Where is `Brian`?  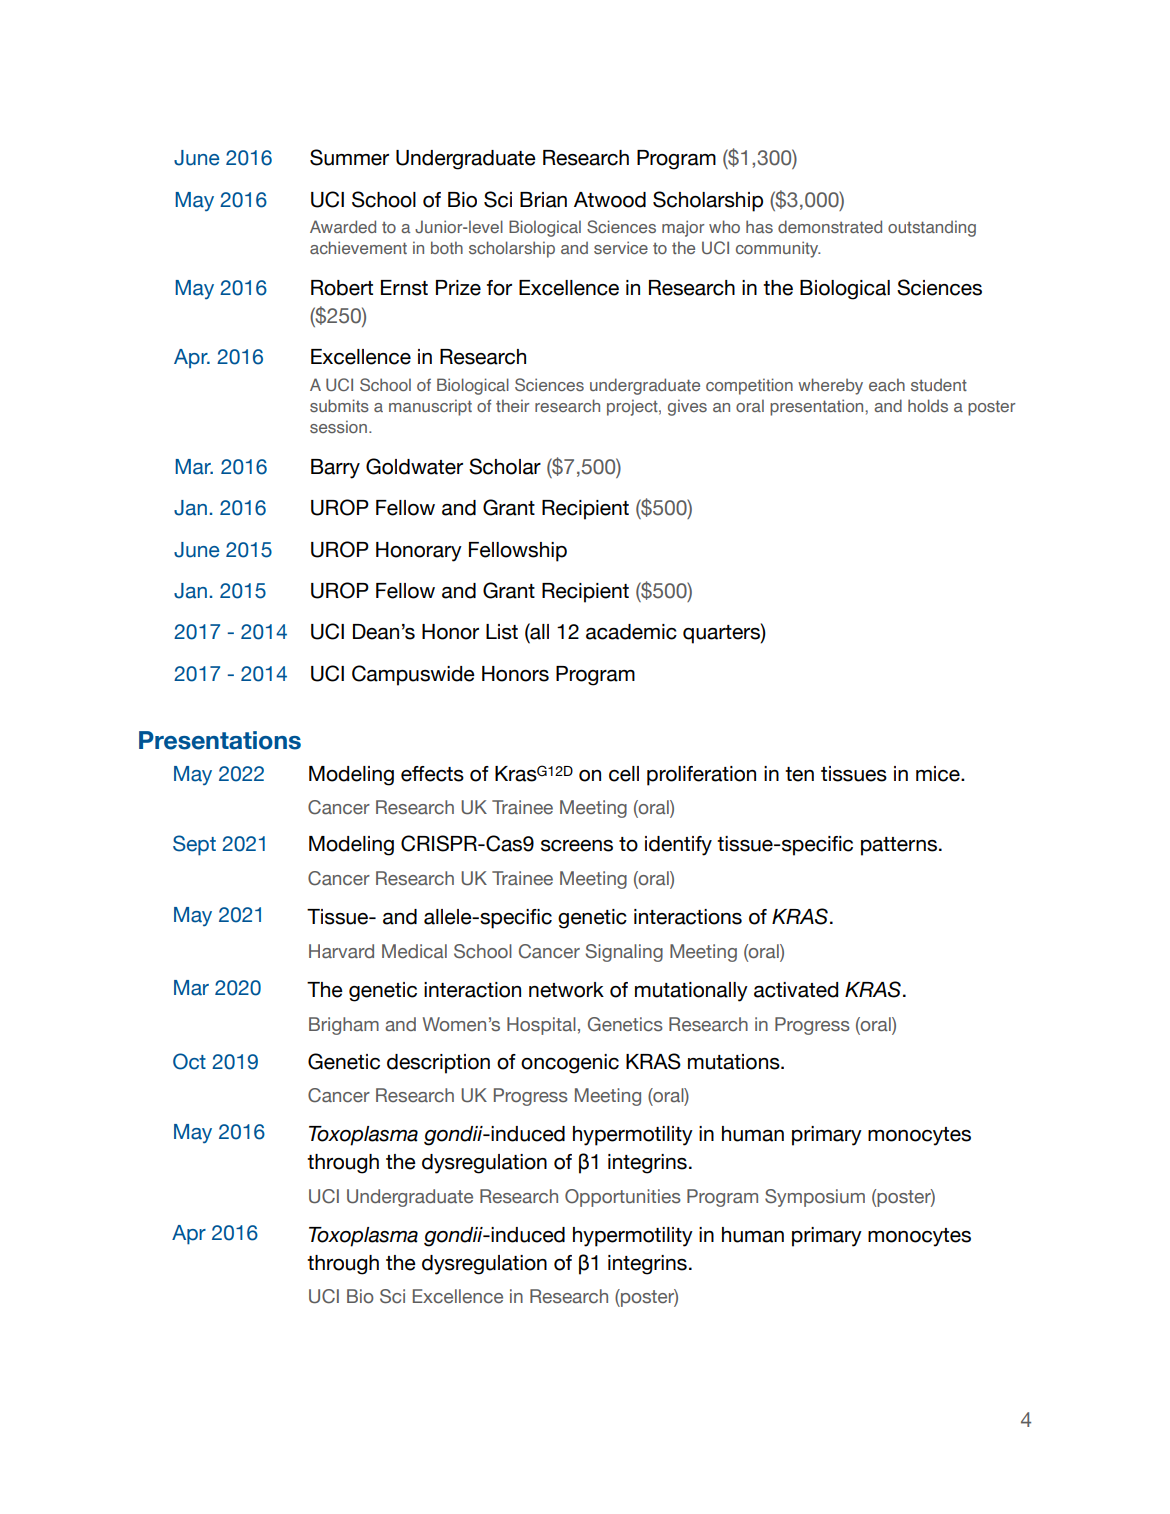 Brian is located at coordinates (543, 200).
